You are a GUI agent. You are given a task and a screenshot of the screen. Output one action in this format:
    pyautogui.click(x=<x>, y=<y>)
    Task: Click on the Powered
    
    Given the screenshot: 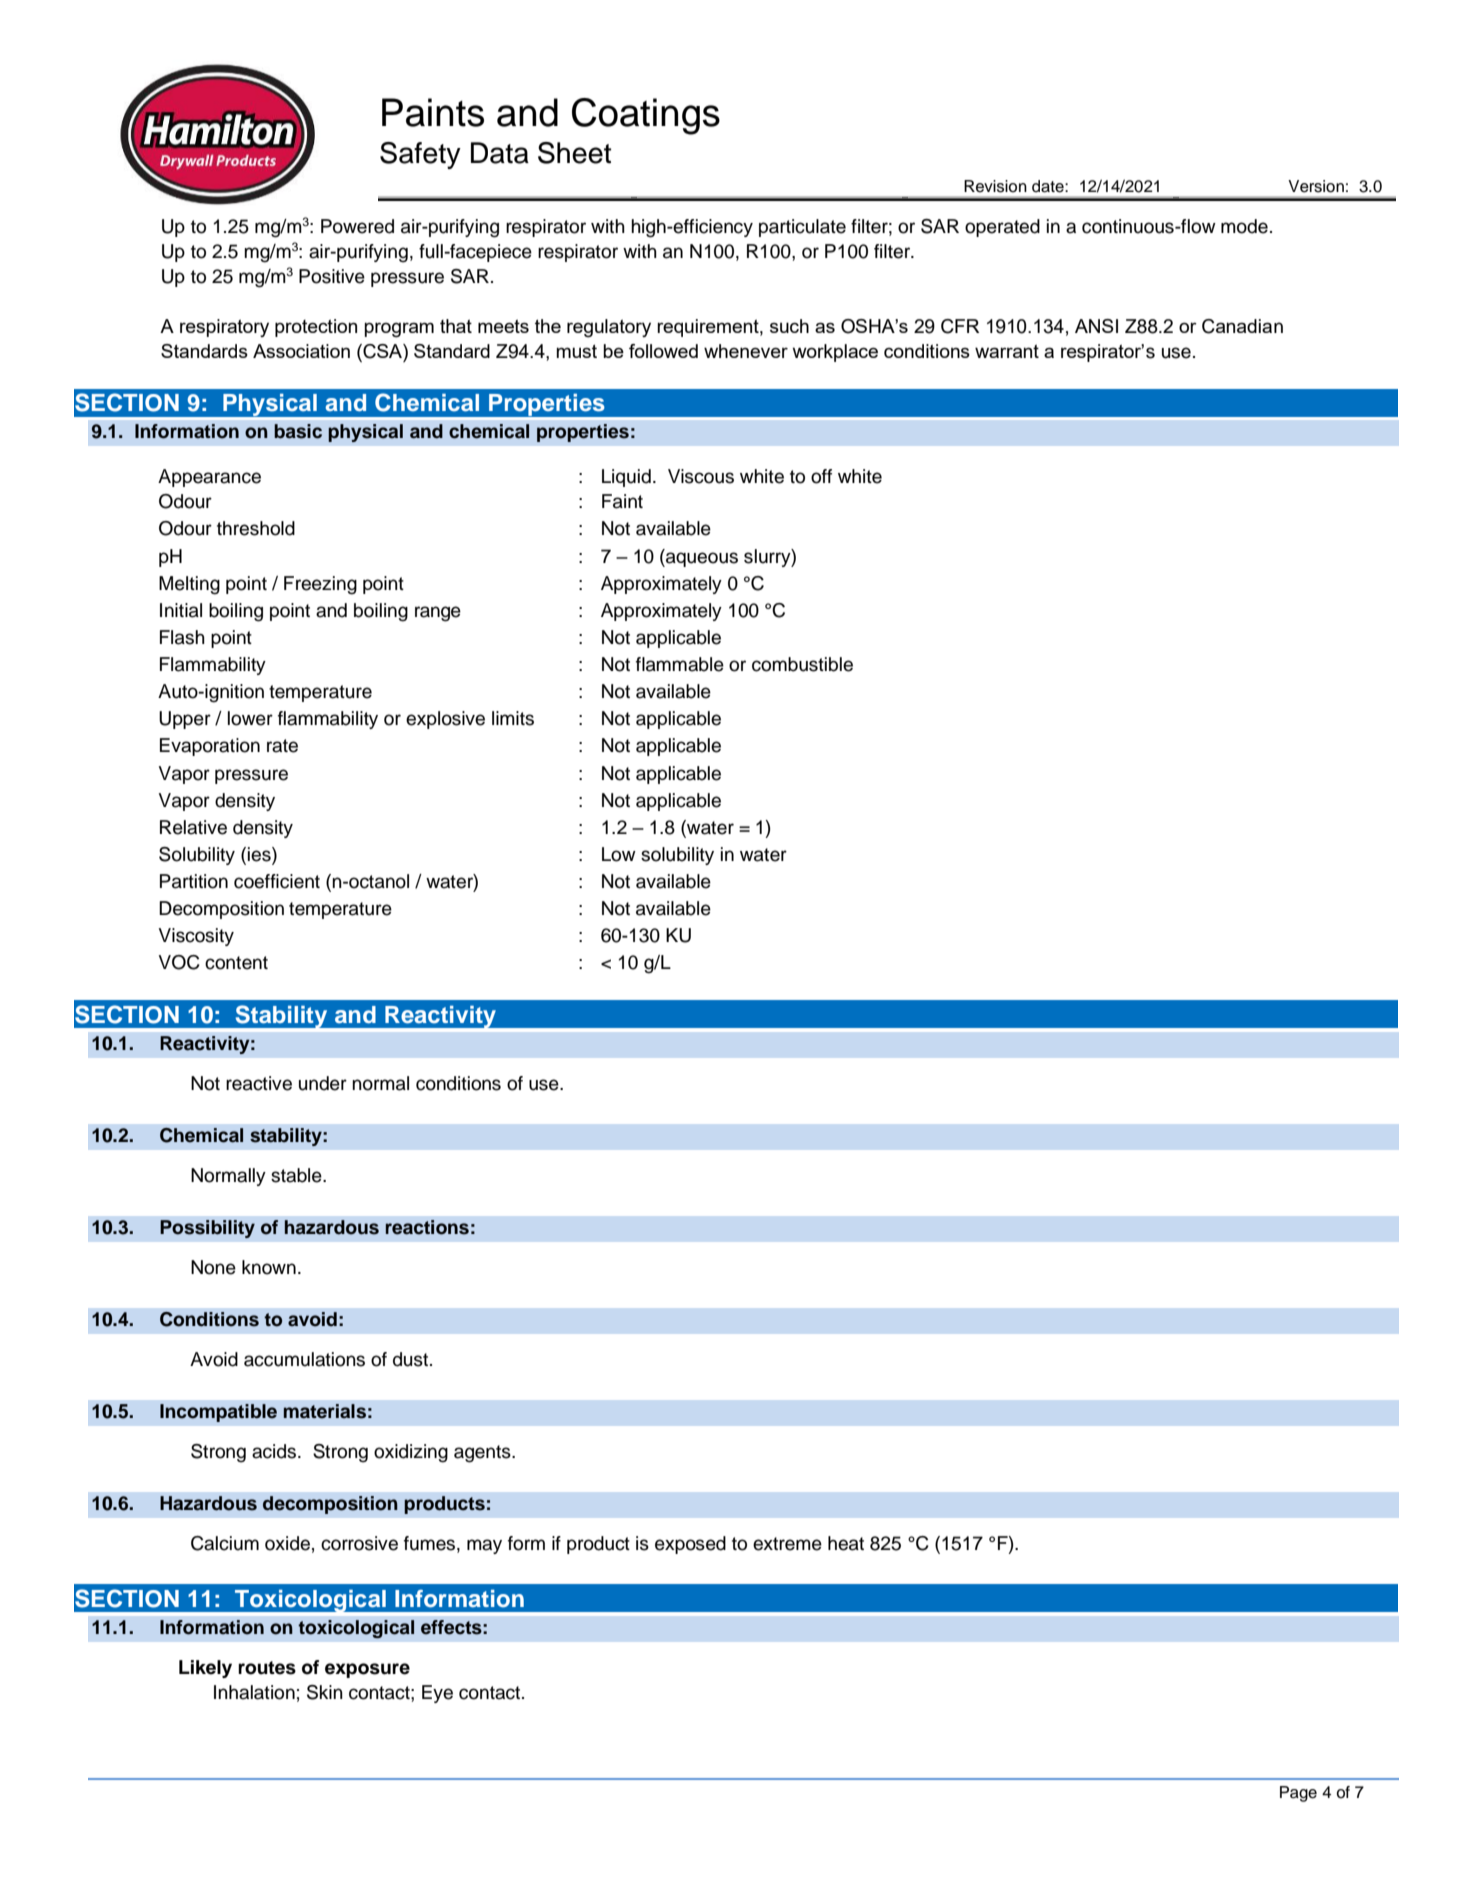 What is the action you would take?
    pyautogui.click(x=357, y=226)
